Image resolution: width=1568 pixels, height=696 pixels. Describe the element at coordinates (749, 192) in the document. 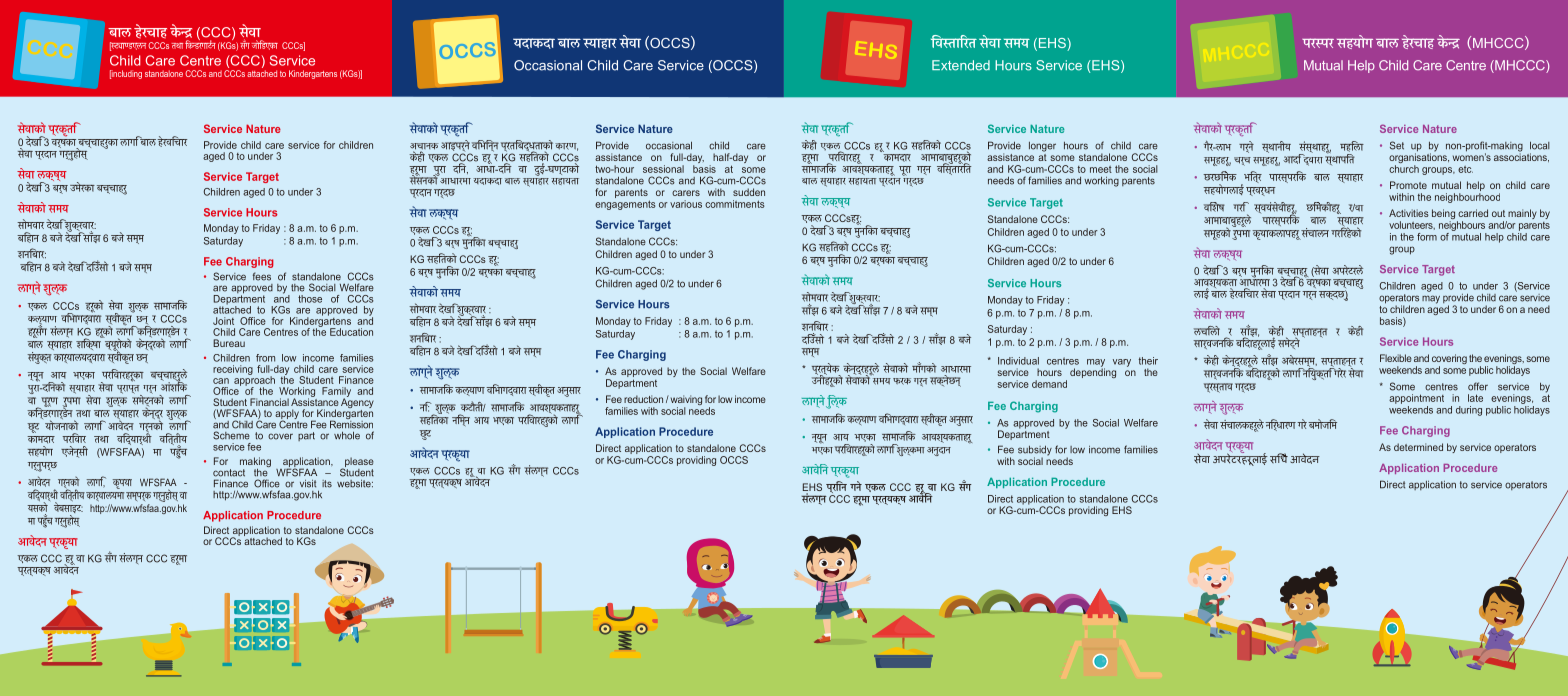

I see `sudden` at that location.
